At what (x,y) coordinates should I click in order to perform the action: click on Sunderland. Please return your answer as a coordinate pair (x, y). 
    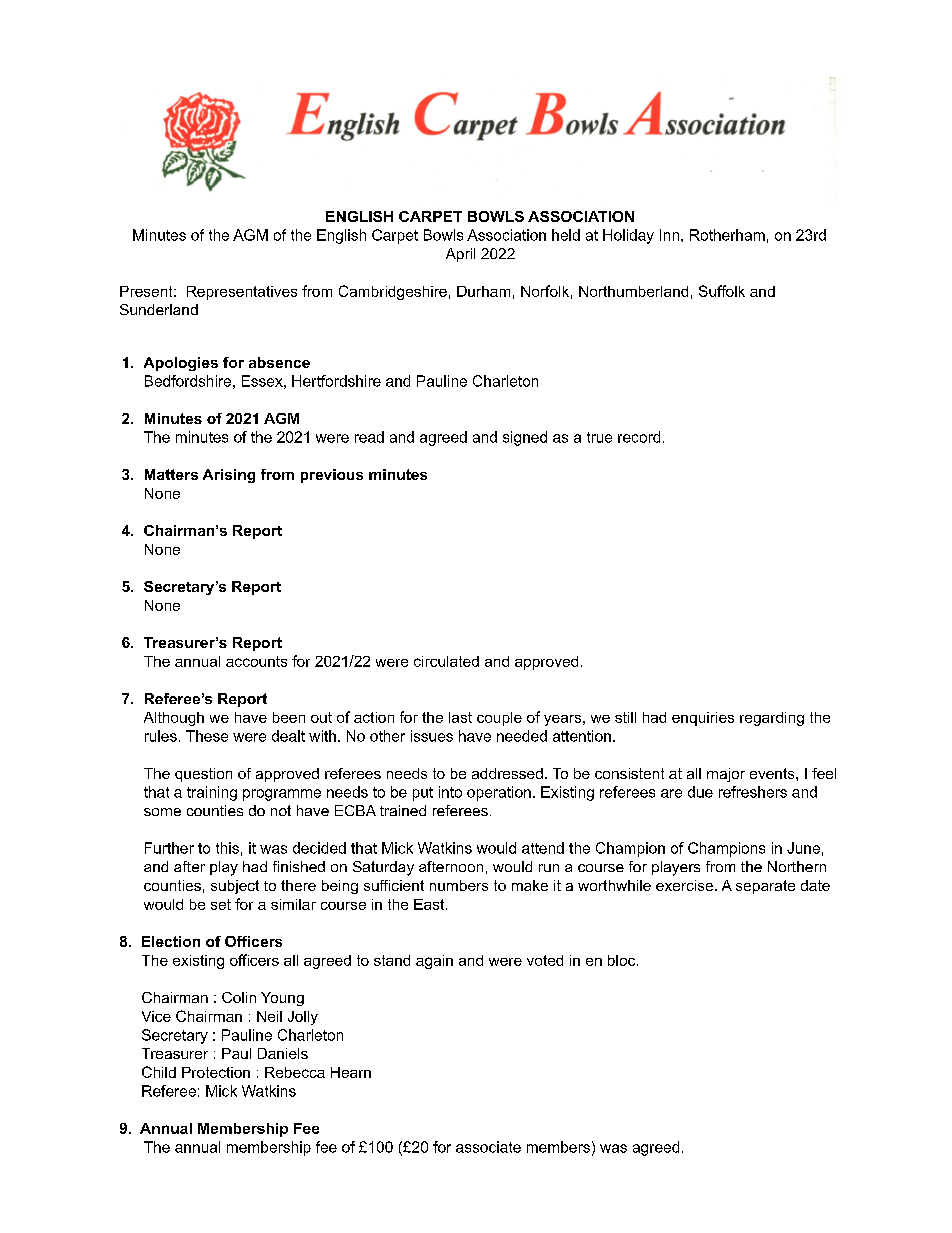
    Looking at the image, I should click on (159, 309).
